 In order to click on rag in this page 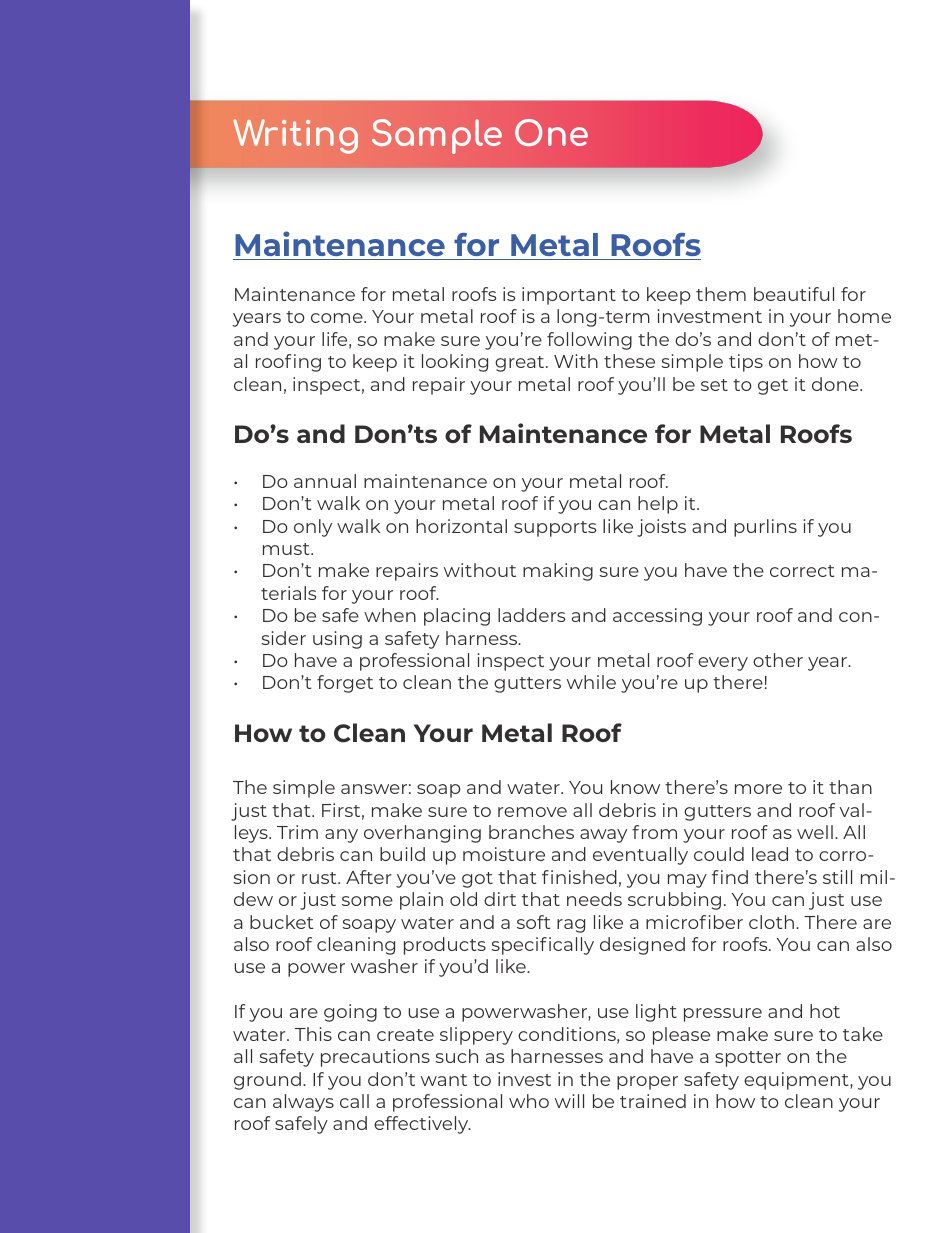, I will do `click(571, 926)`.
